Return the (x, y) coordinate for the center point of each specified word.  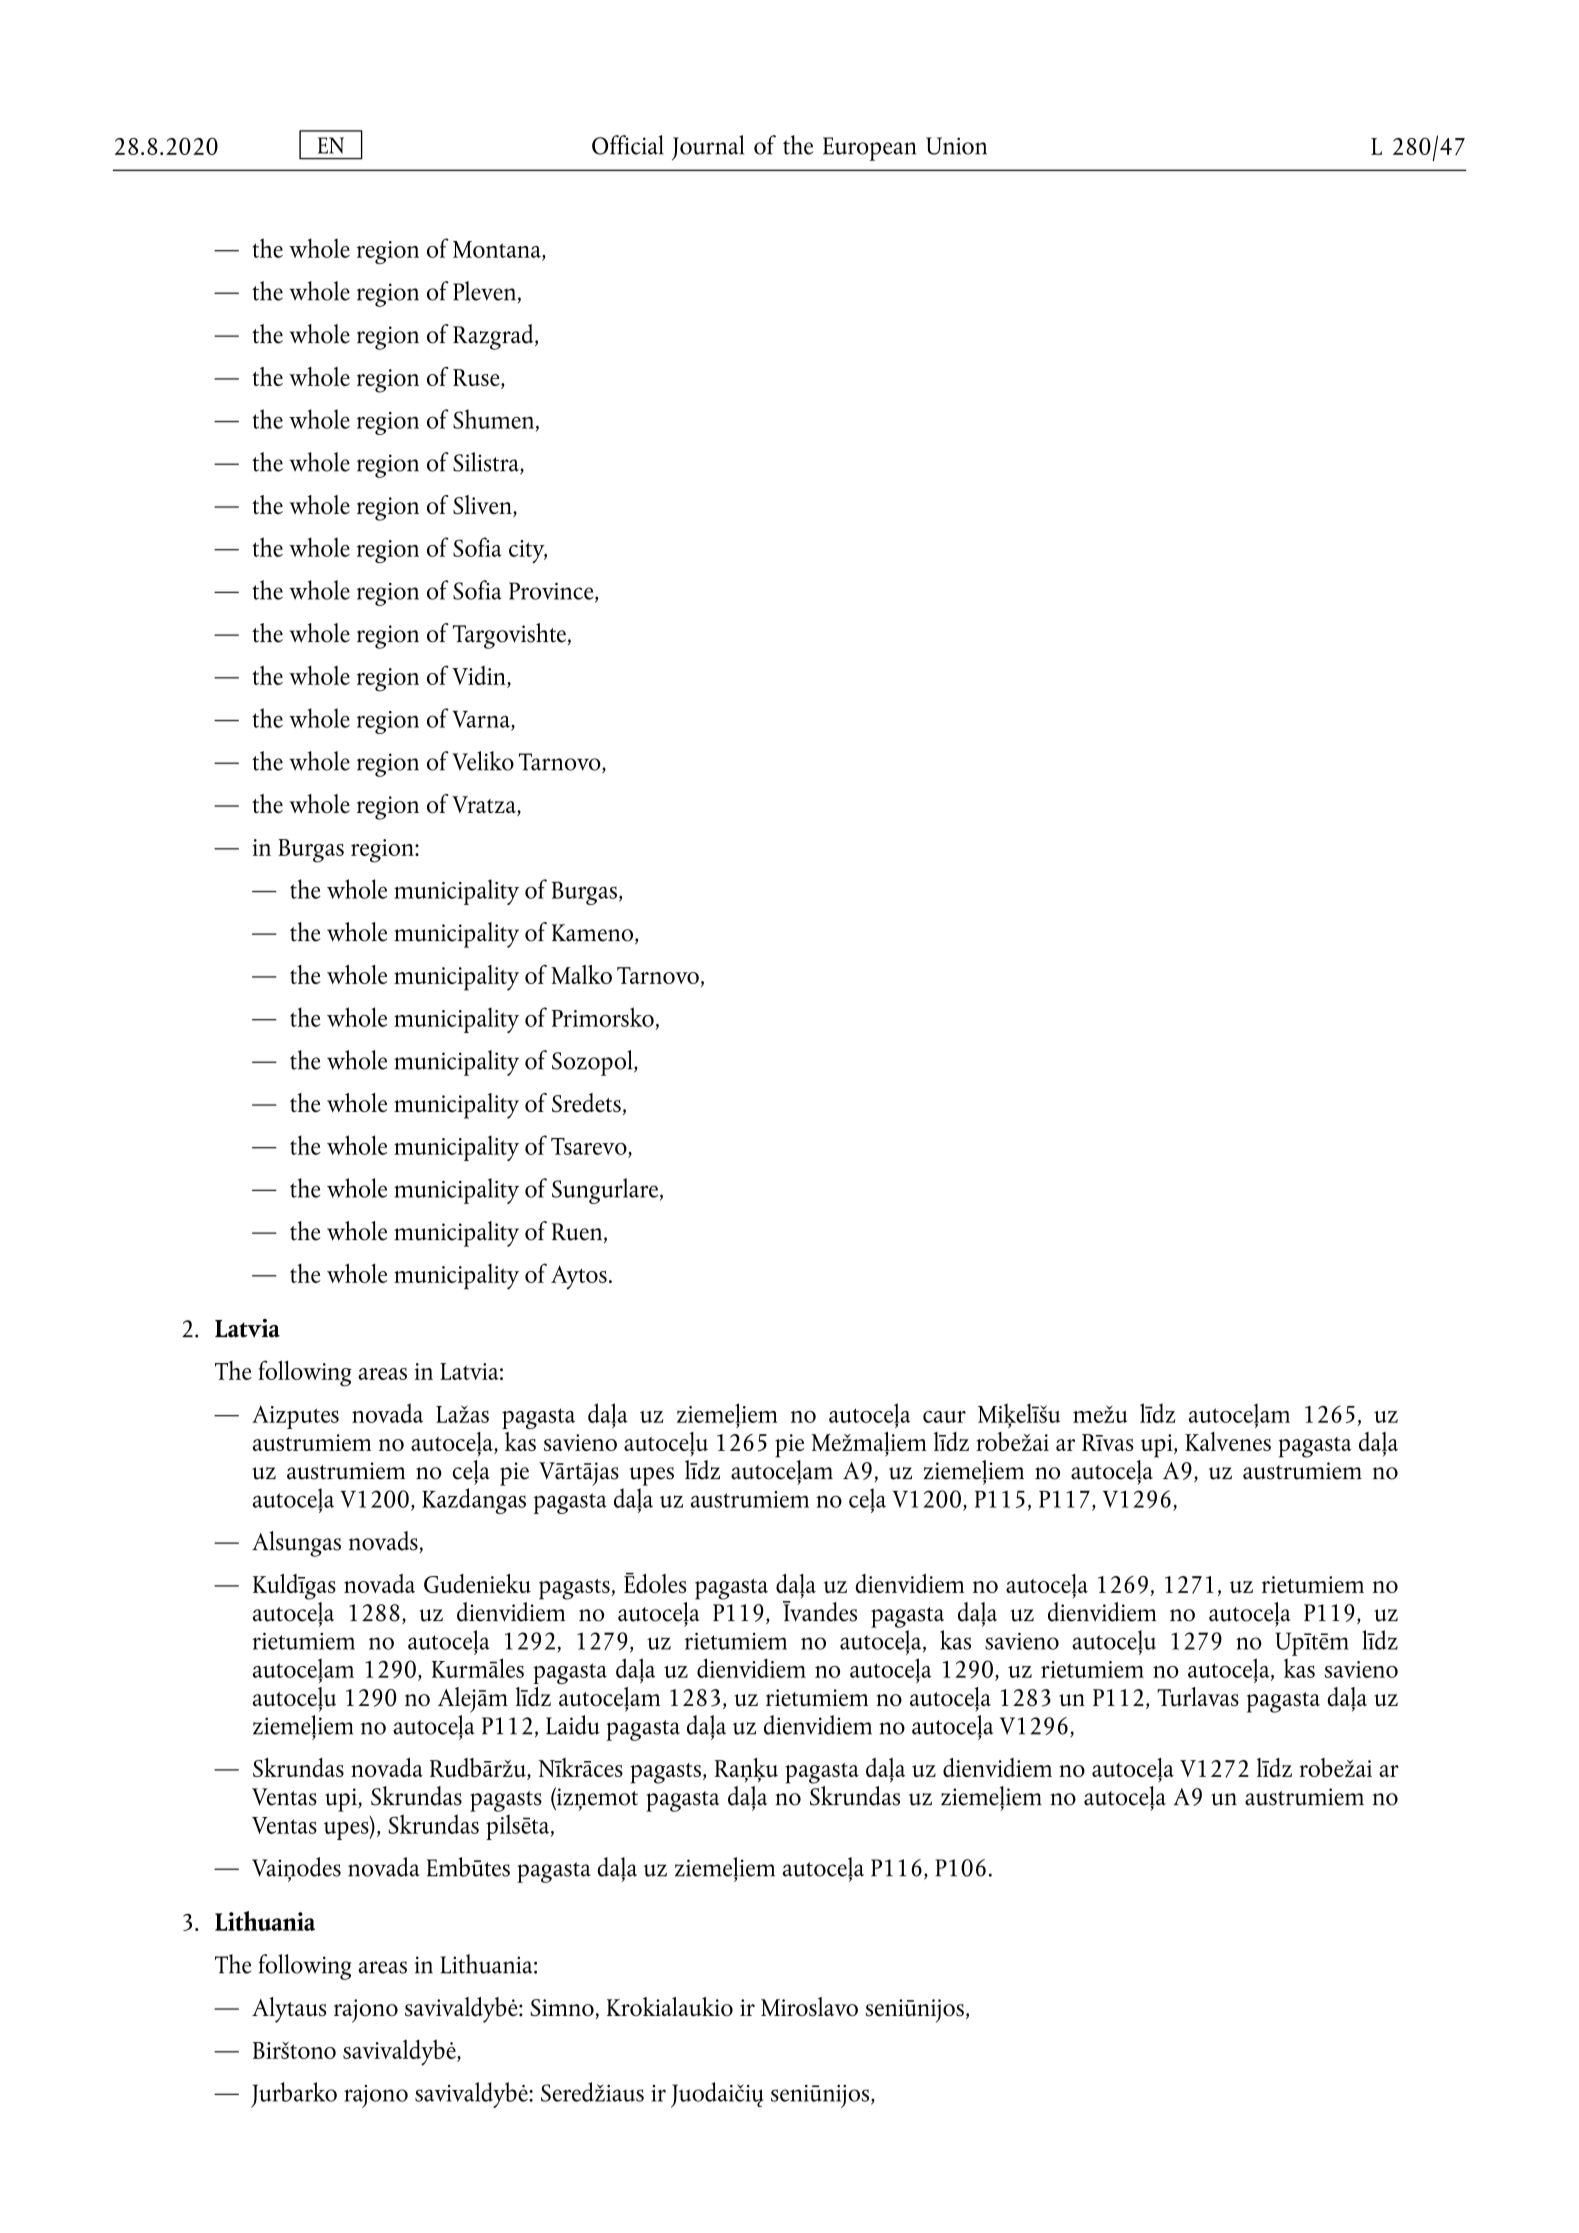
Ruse (477, 379)
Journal (708, 148)
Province (552, 592)
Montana (498, 251)
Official (628, 145)
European (869, 149)
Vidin (480, 677)
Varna (482, 721)
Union (956, 146)
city (528, 551)
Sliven (483, 506)
